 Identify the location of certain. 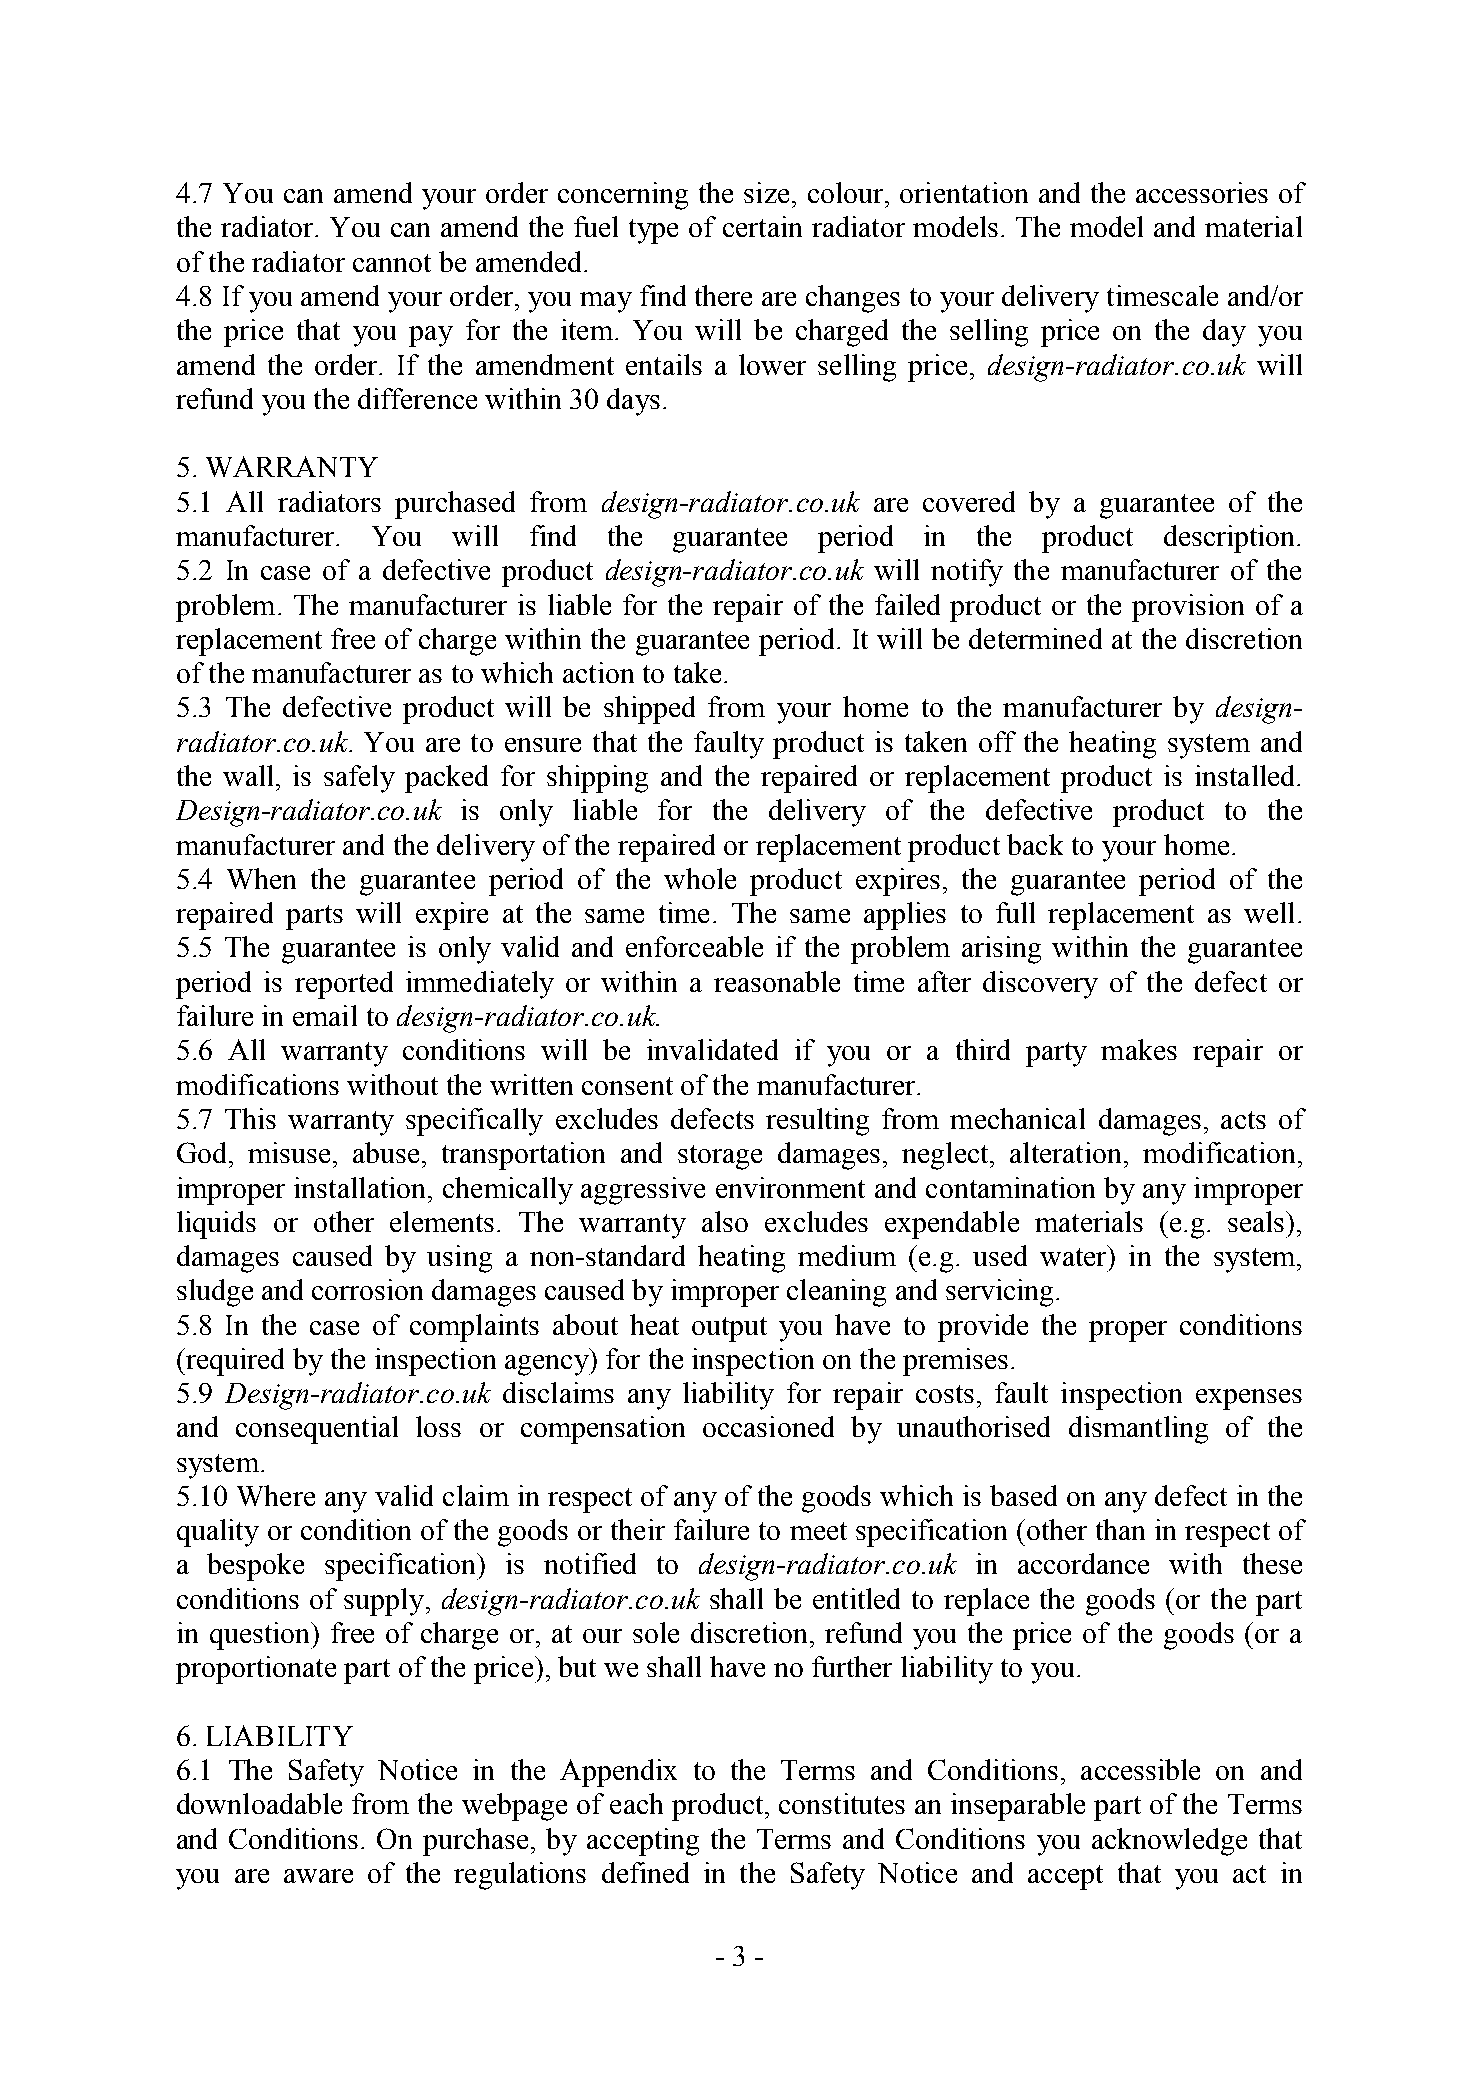
(762, 226).
